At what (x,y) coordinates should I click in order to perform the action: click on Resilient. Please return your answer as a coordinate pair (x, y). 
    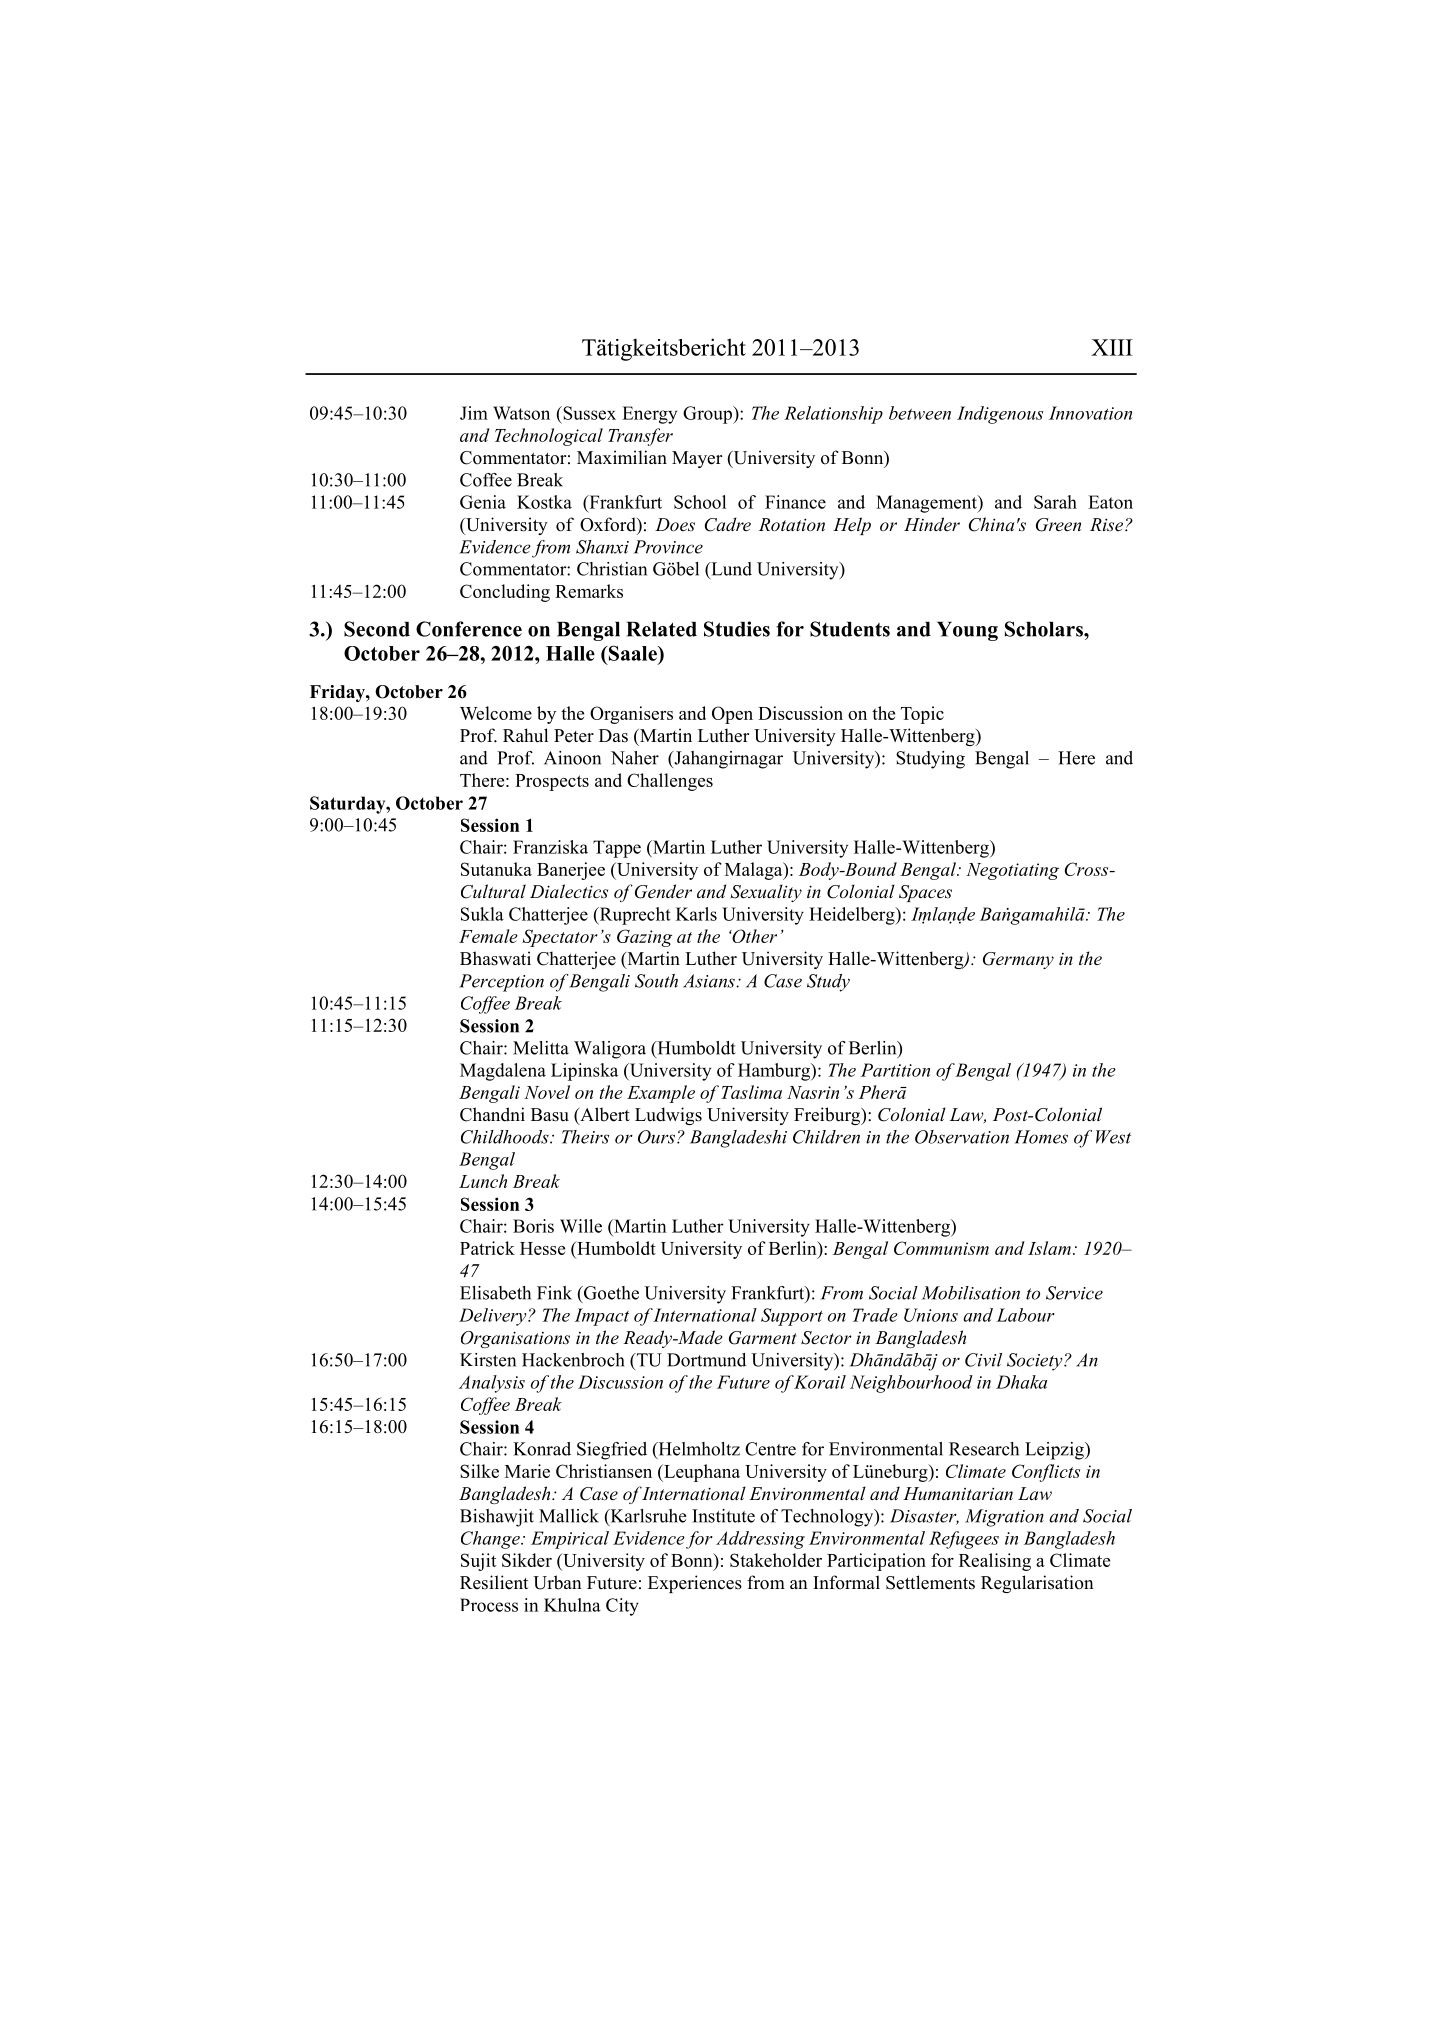
    Looking at the image, I should click on (494, 1582).
